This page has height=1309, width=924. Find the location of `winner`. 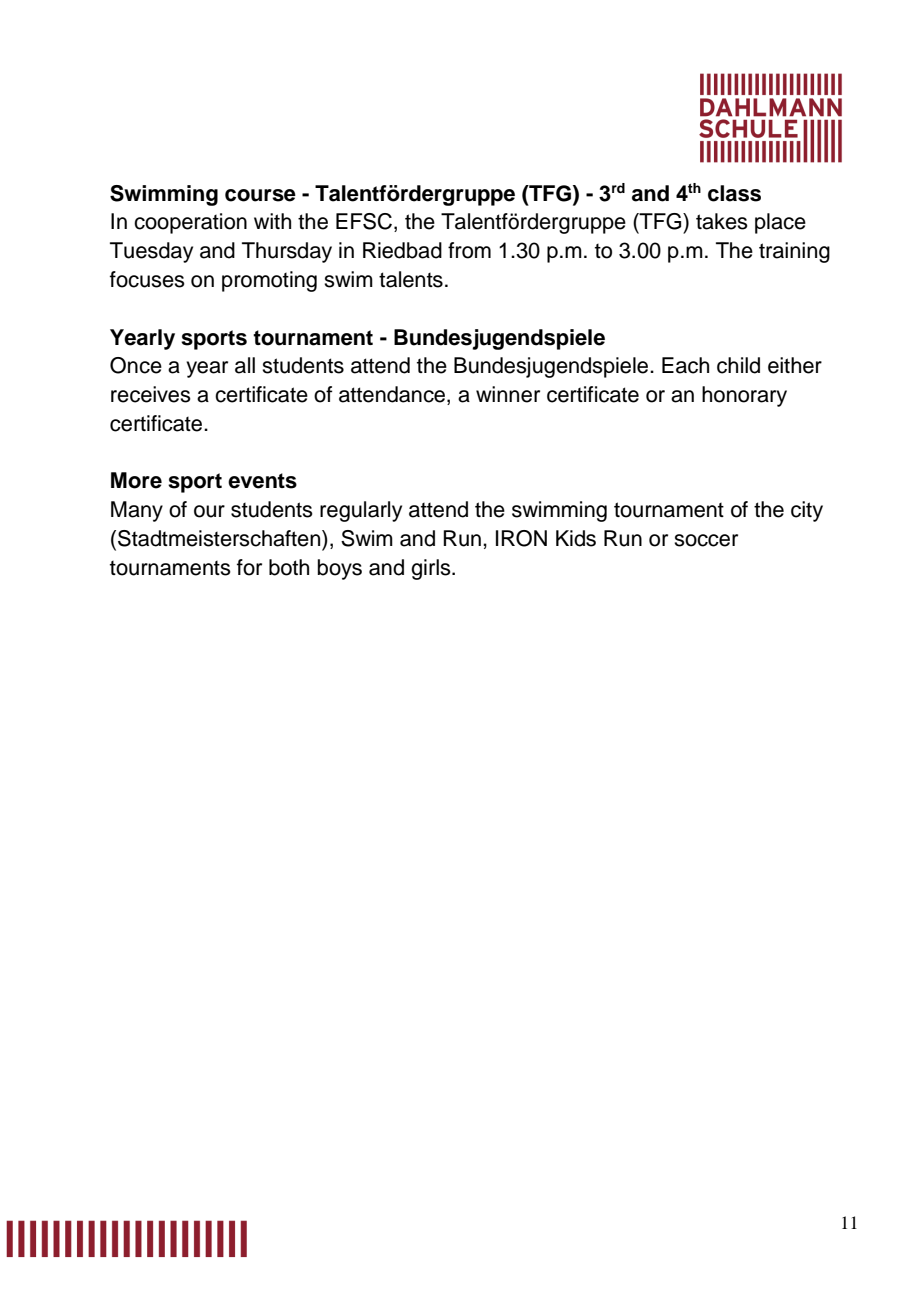

winner is located at coordinates (508, 394).
